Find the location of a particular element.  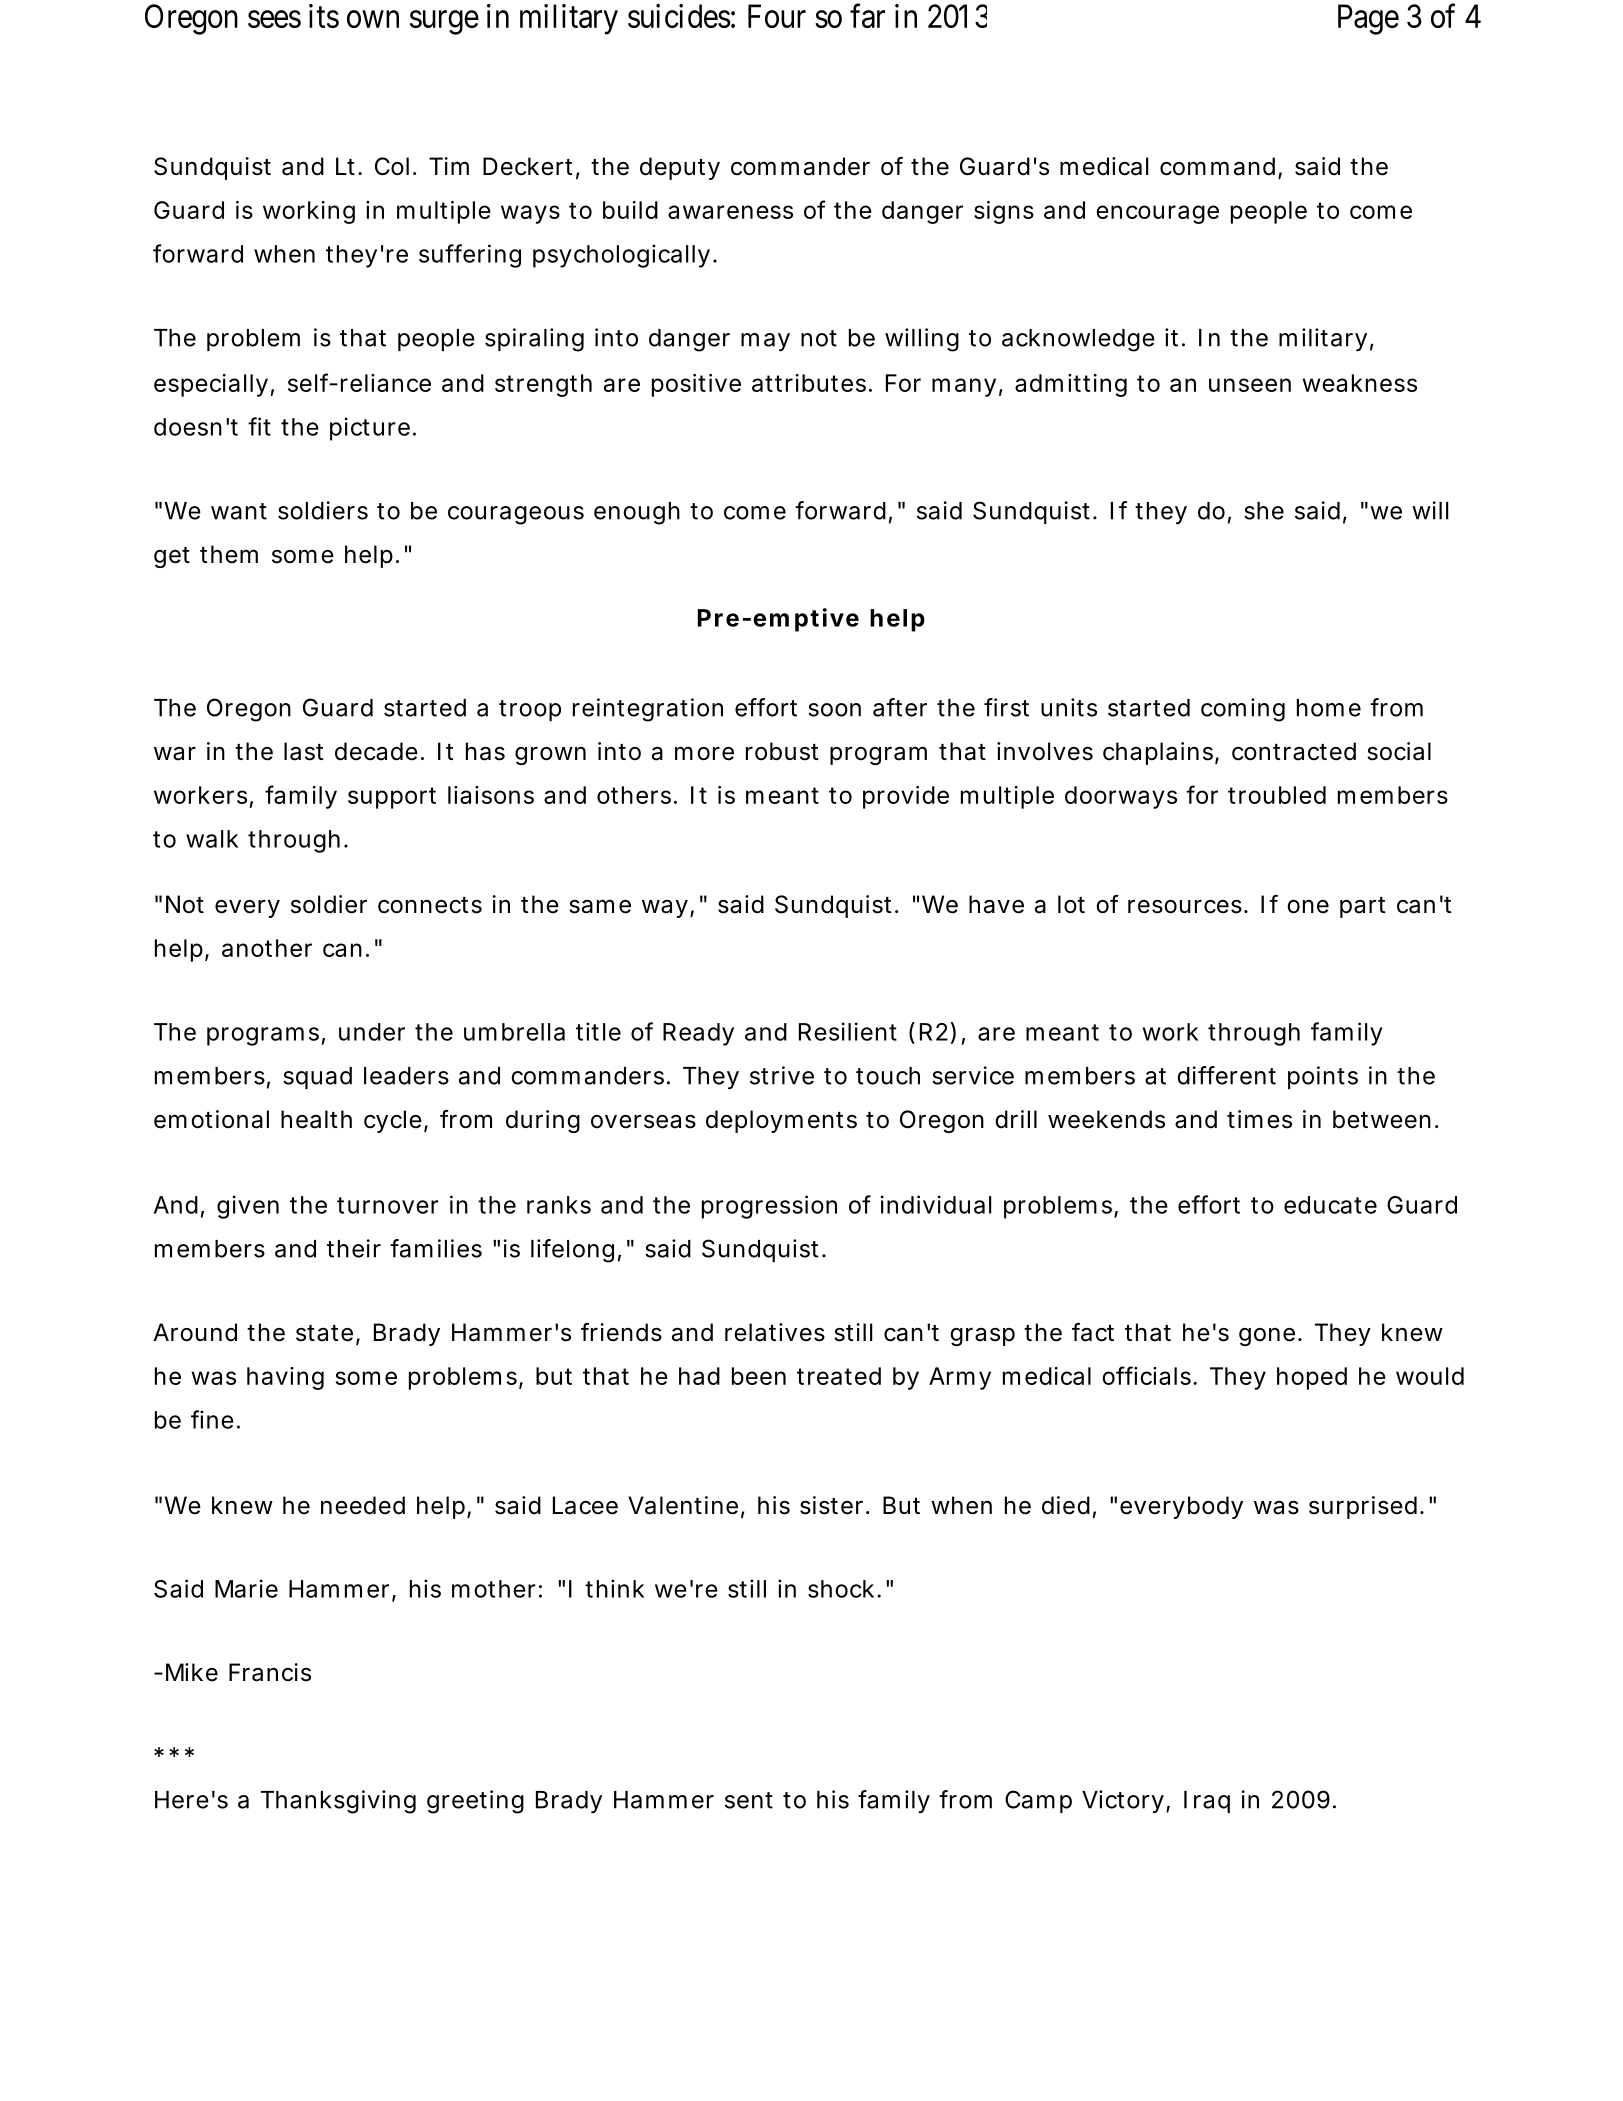

progression is located at coordinates (769, 1207).
